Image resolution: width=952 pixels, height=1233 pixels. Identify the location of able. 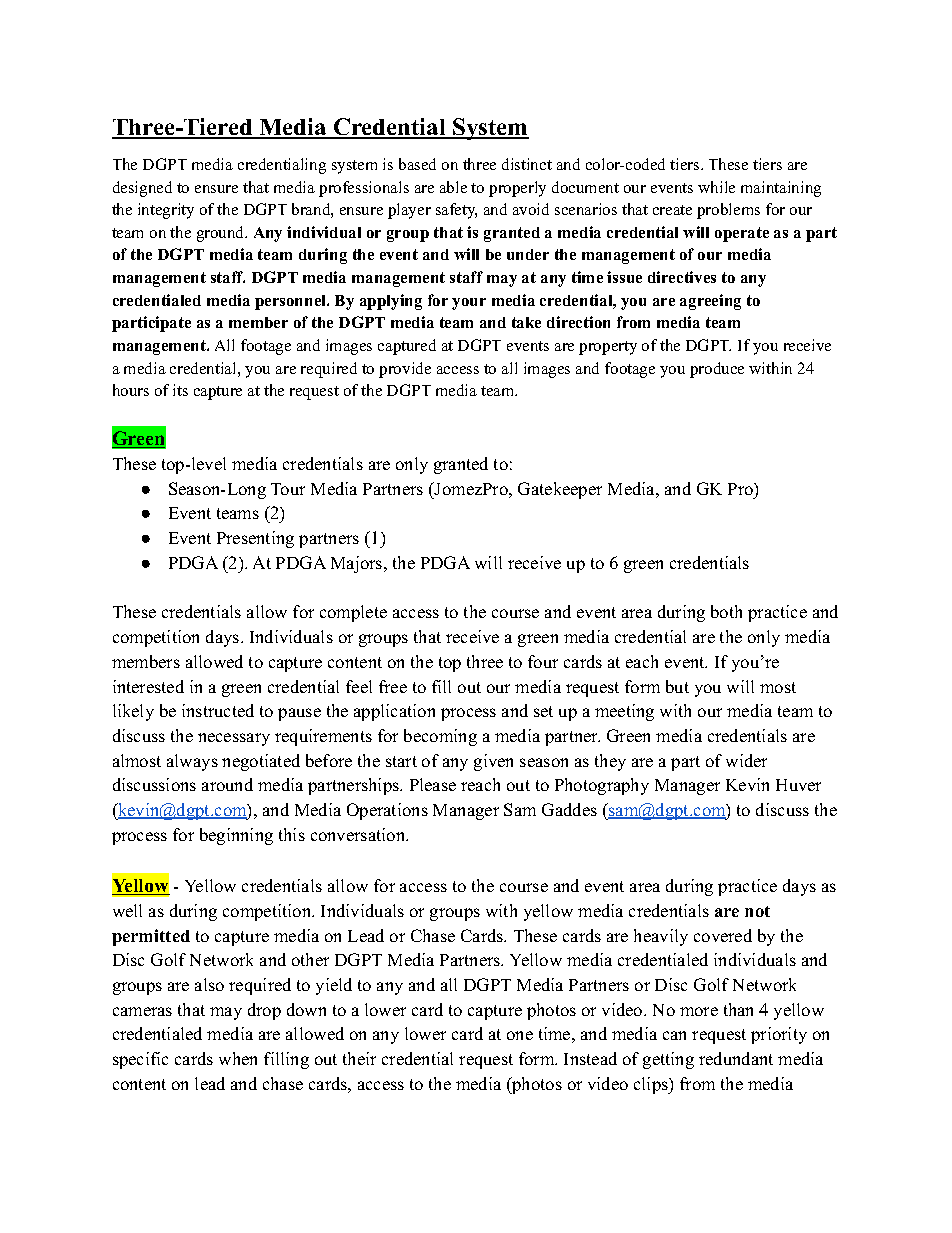
(453, 187).
